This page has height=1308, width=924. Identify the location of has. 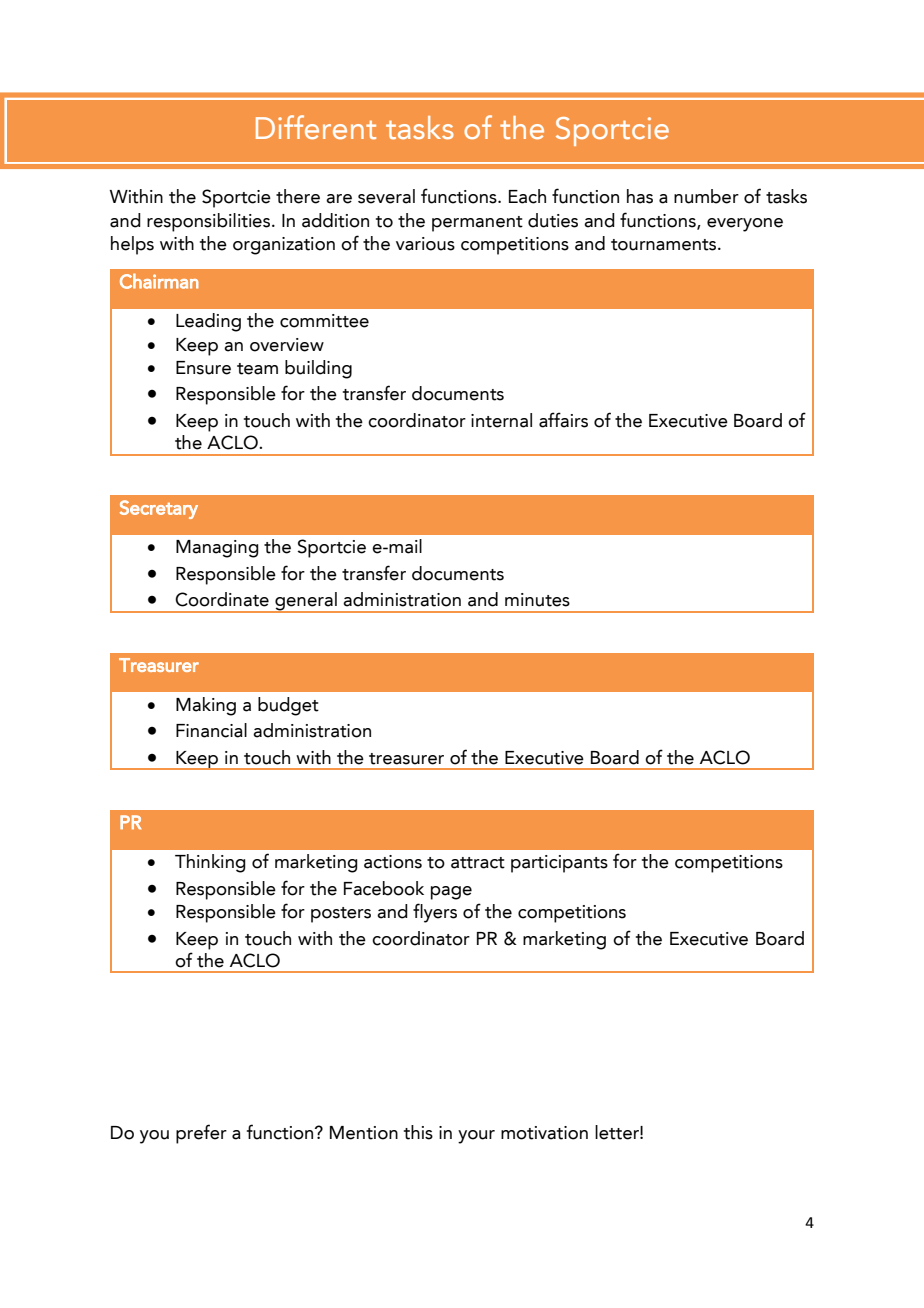
(640, 196).
